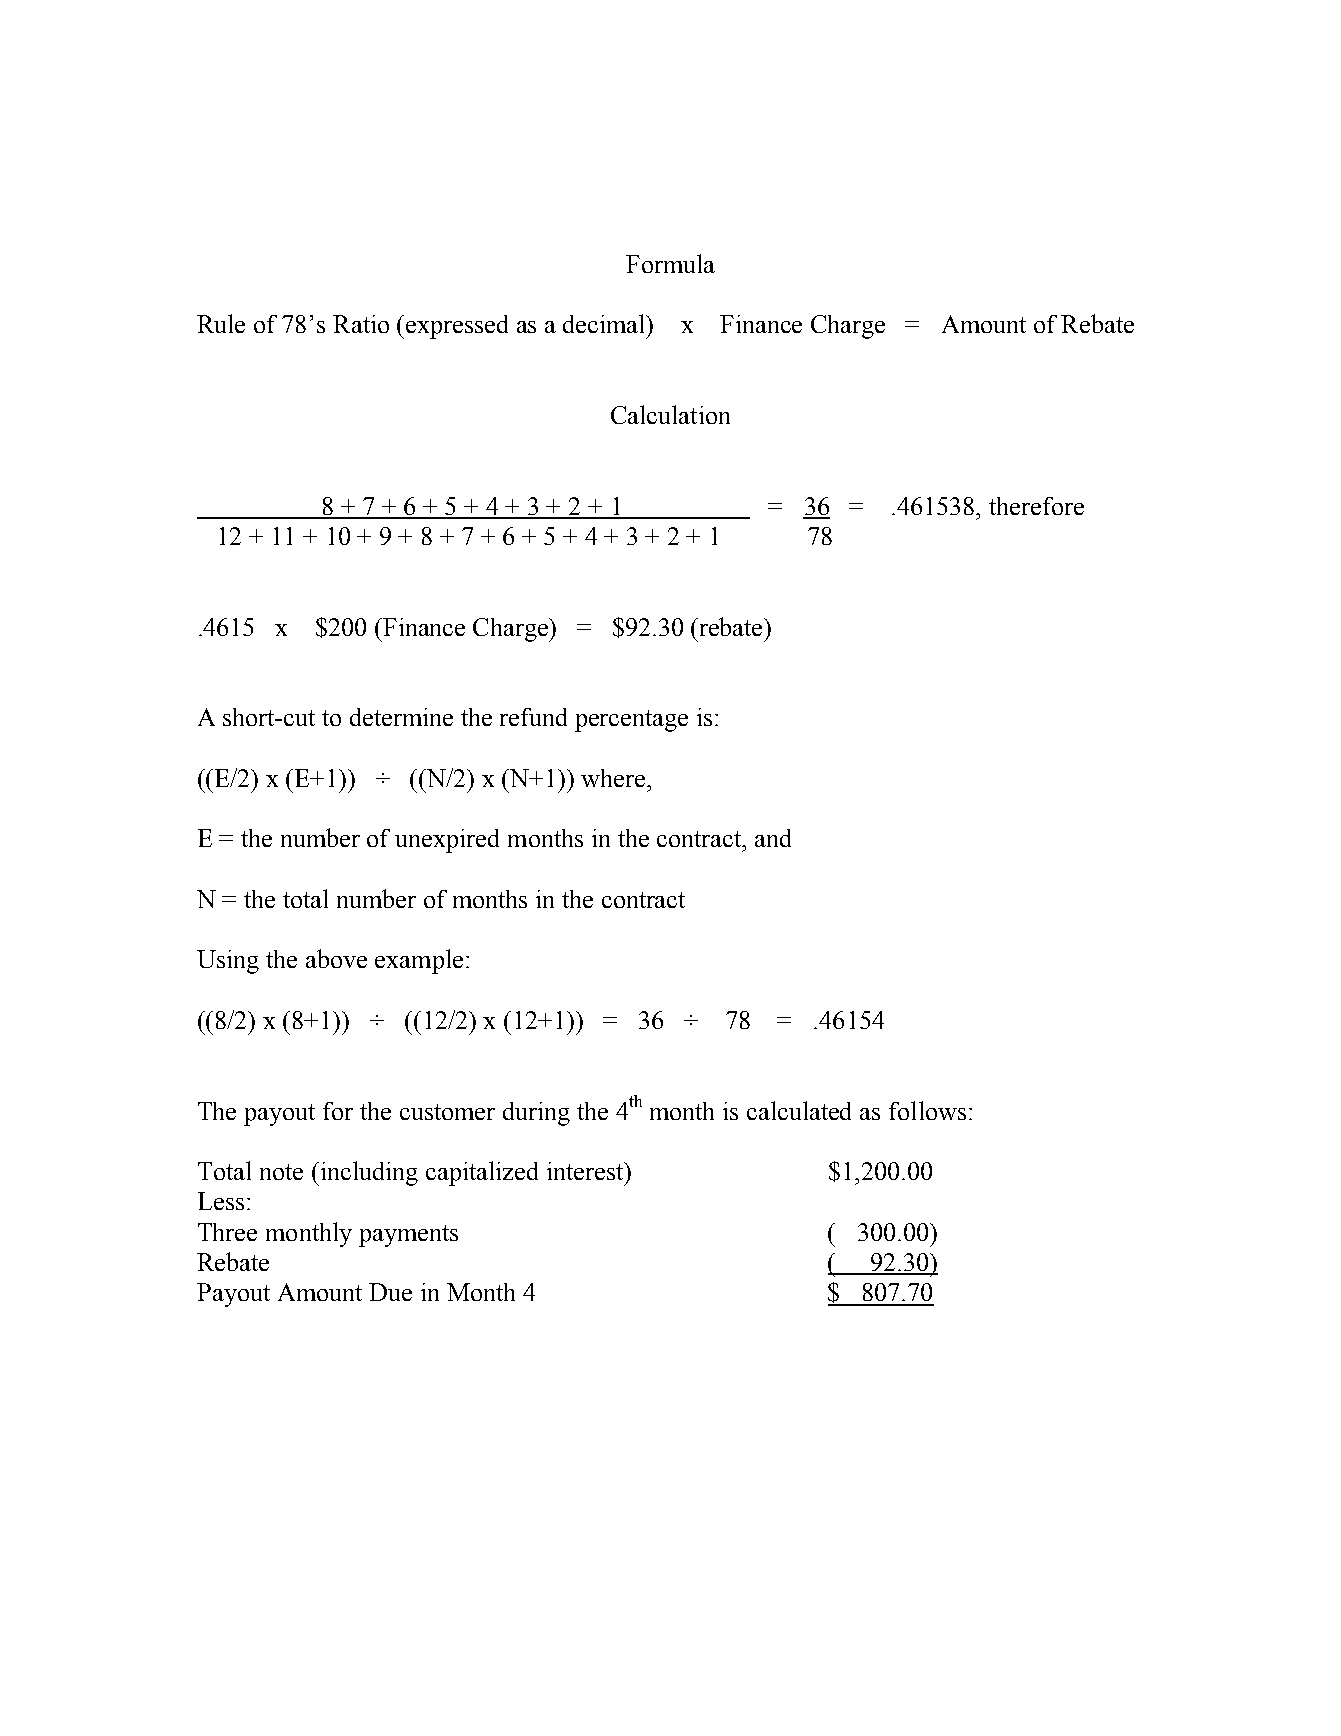 The image size is (1341, 1736). What do you see at coordinates (773, 838) in the screenshot?
I see `and` at bounding box center [773, 838].
